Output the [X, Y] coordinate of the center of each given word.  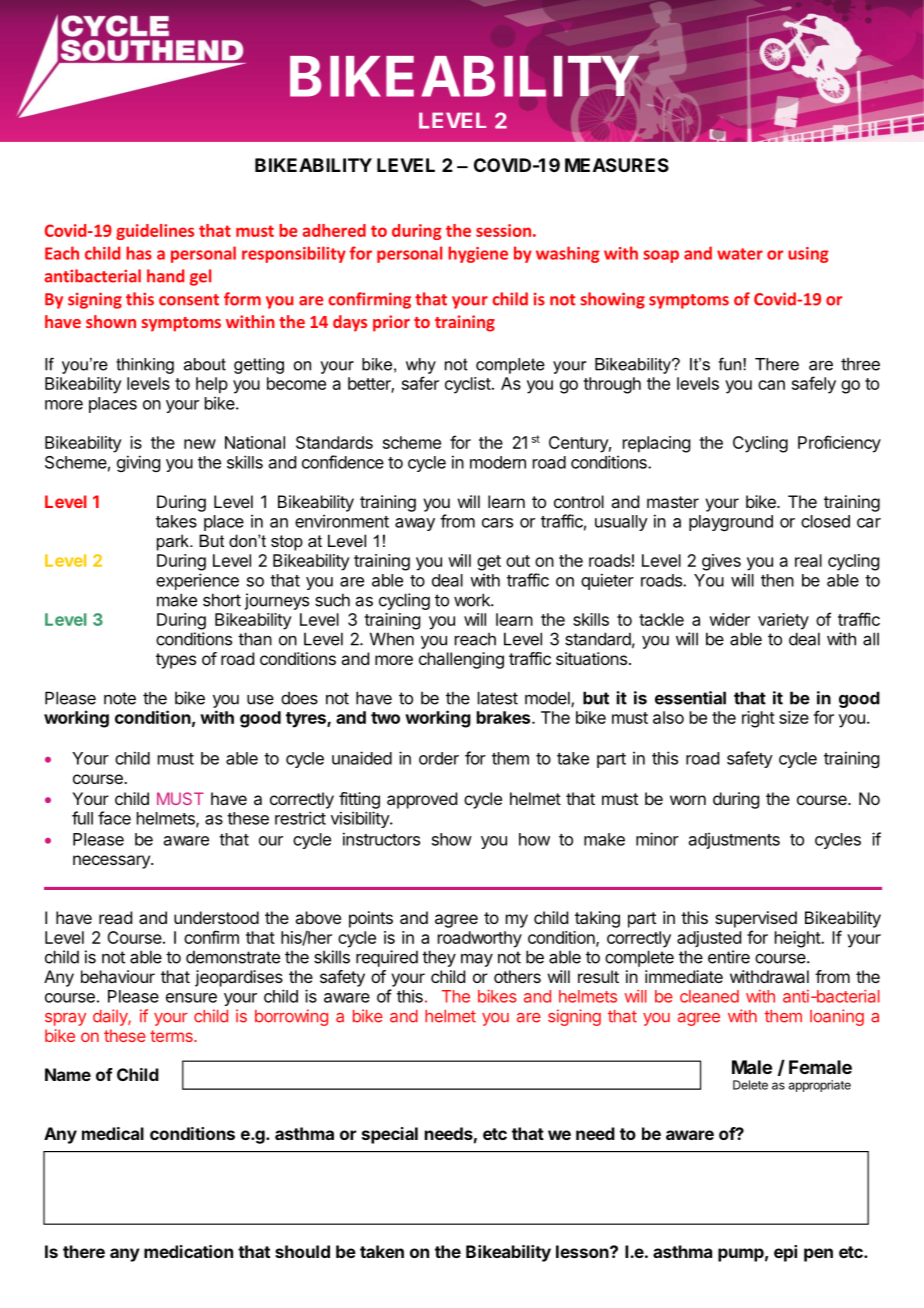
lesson [583, 1251]
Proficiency [839, 444]
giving [138, 463]
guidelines [155, 232]
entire [729, 957]
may [477, 960]
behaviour [118, 976]
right [758, 719]
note [120, 698]
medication [188, 1251]
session [503, 230]
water [740, 254]
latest [498, 698]
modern [498, 462]
